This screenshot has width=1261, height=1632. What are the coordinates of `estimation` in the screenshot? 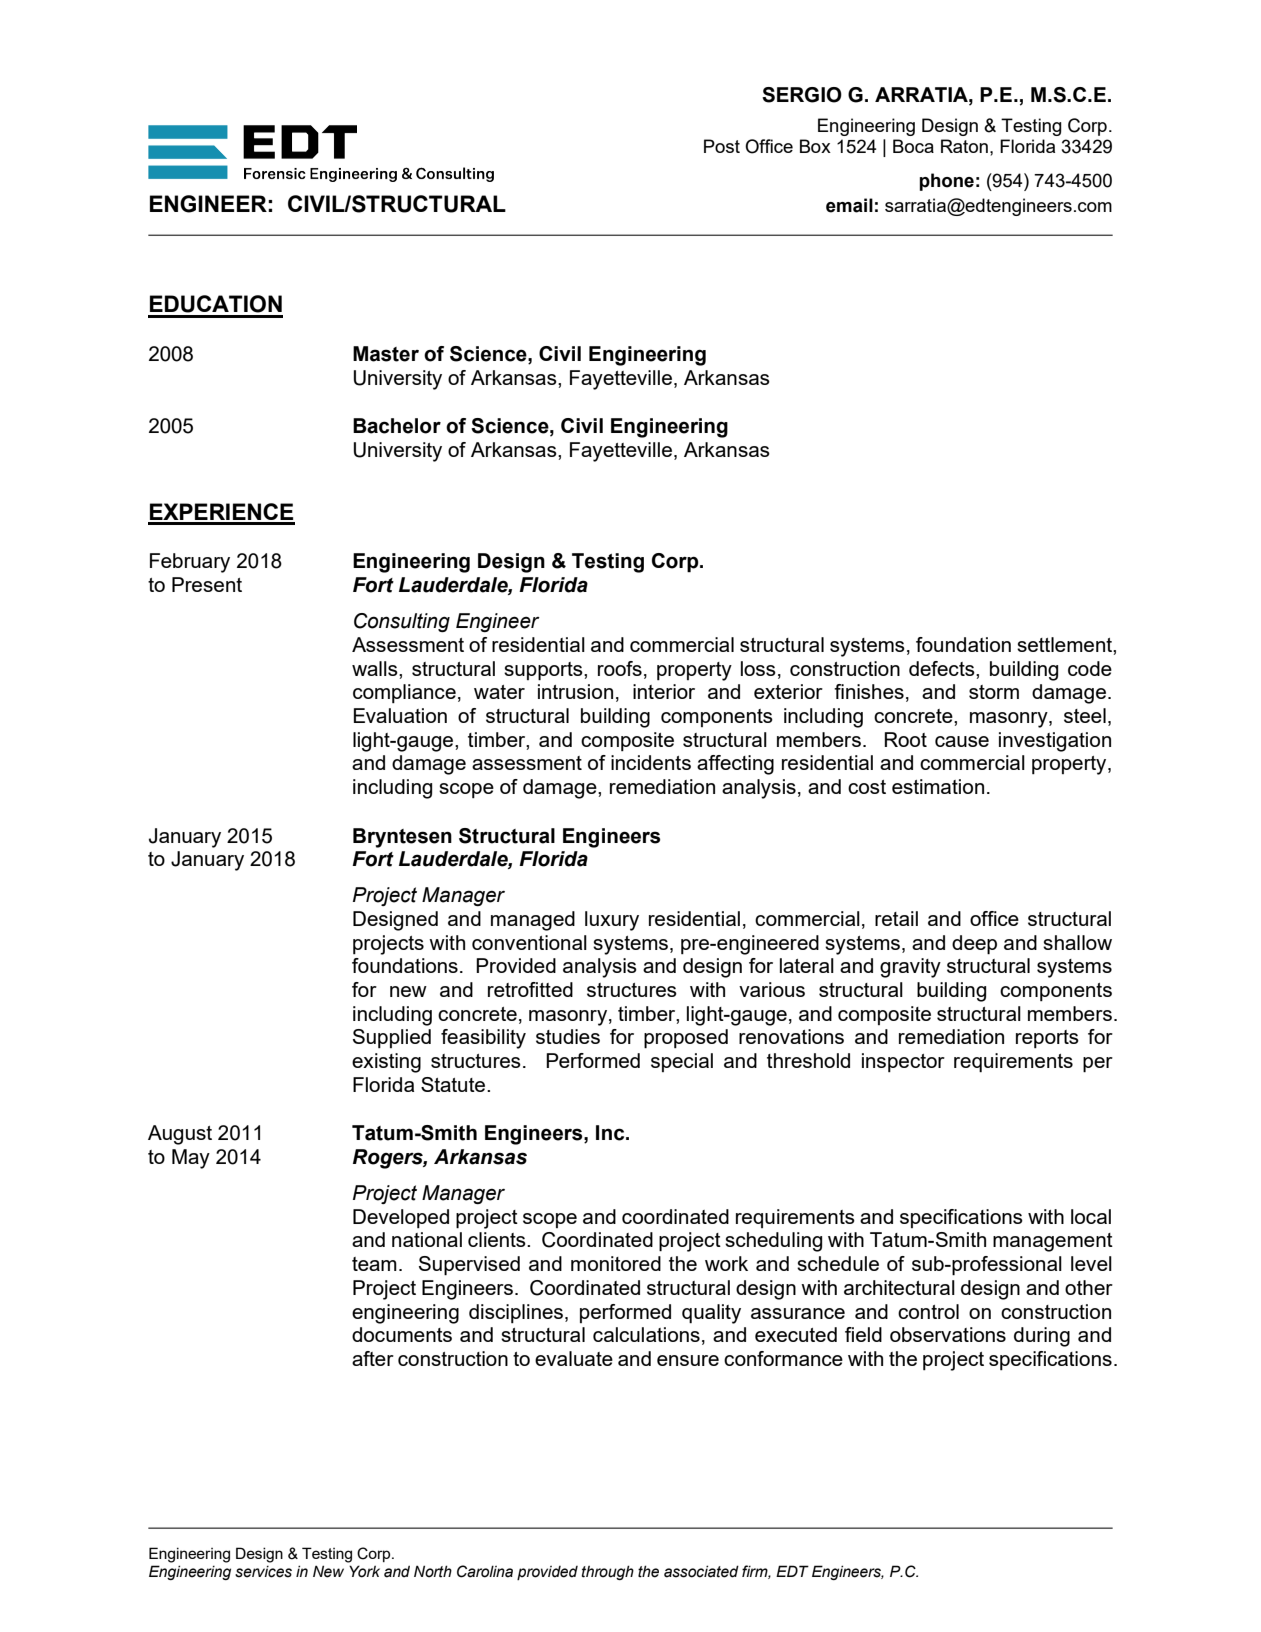 It's located at (938, 786).
